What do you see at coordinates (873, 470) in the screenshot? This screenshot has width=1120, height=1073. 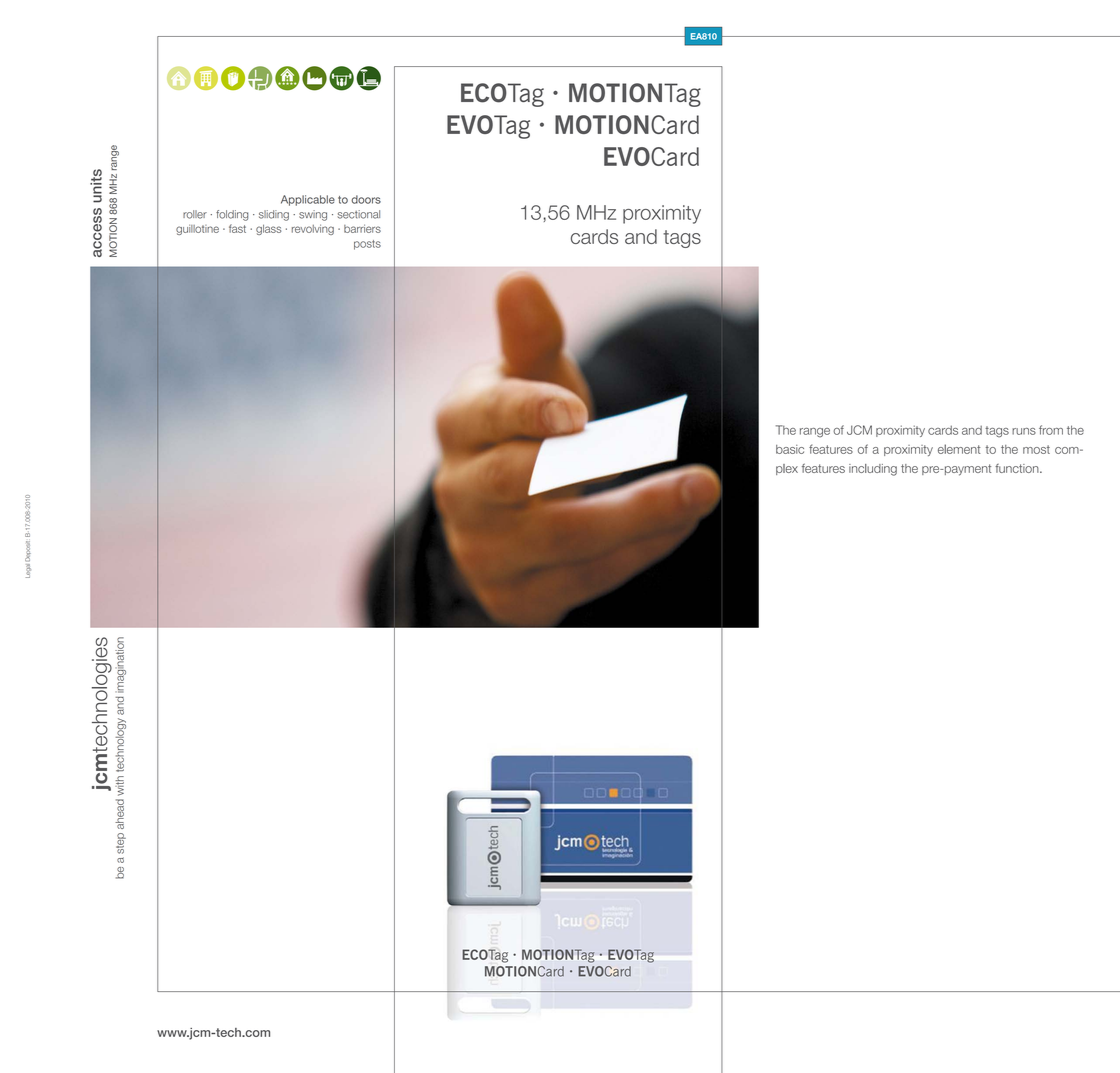 I see `including` at bounding box center [873, 470].
